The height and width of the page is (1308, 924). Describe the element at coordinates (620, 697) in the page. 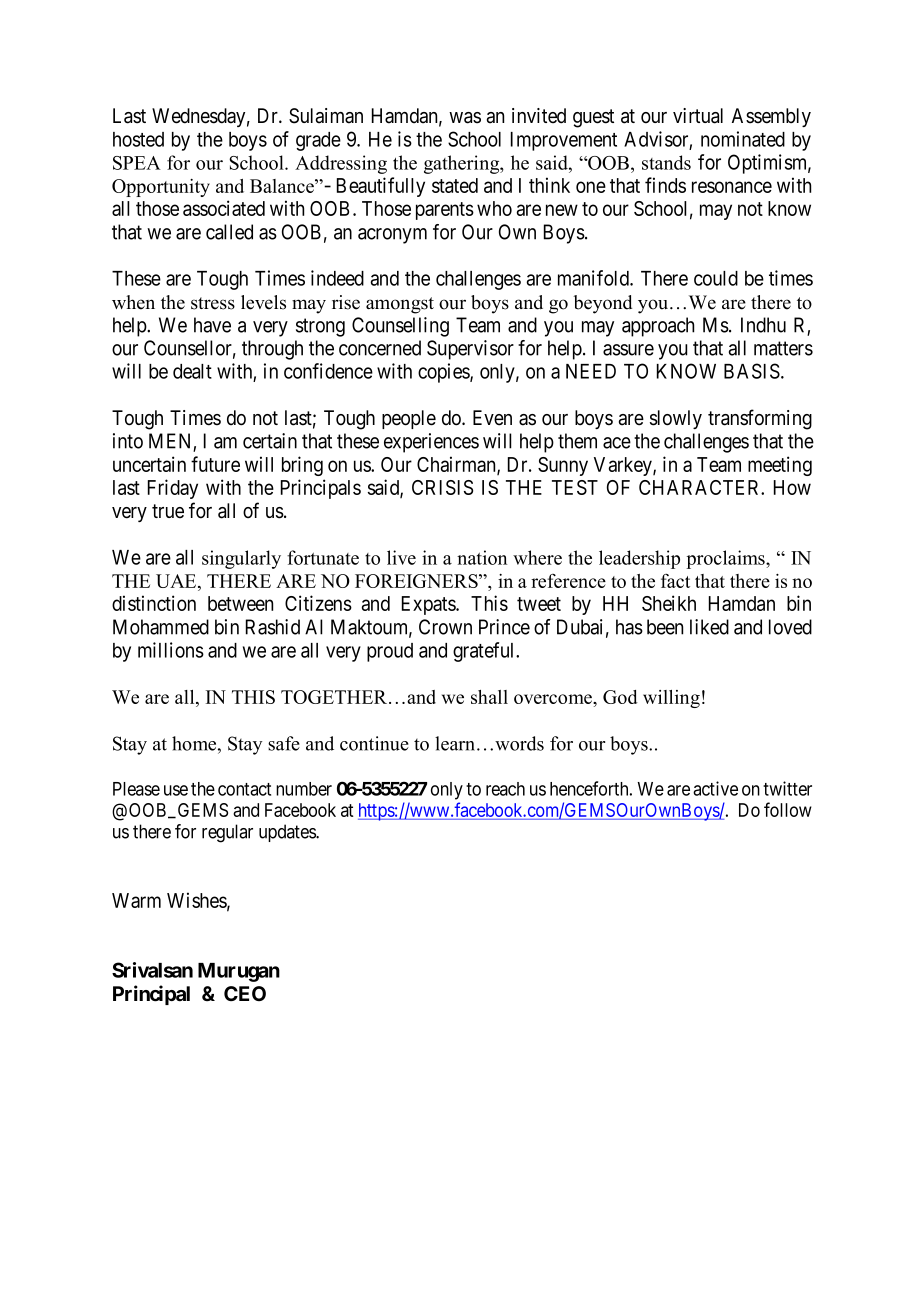

I see `God` at that location.
